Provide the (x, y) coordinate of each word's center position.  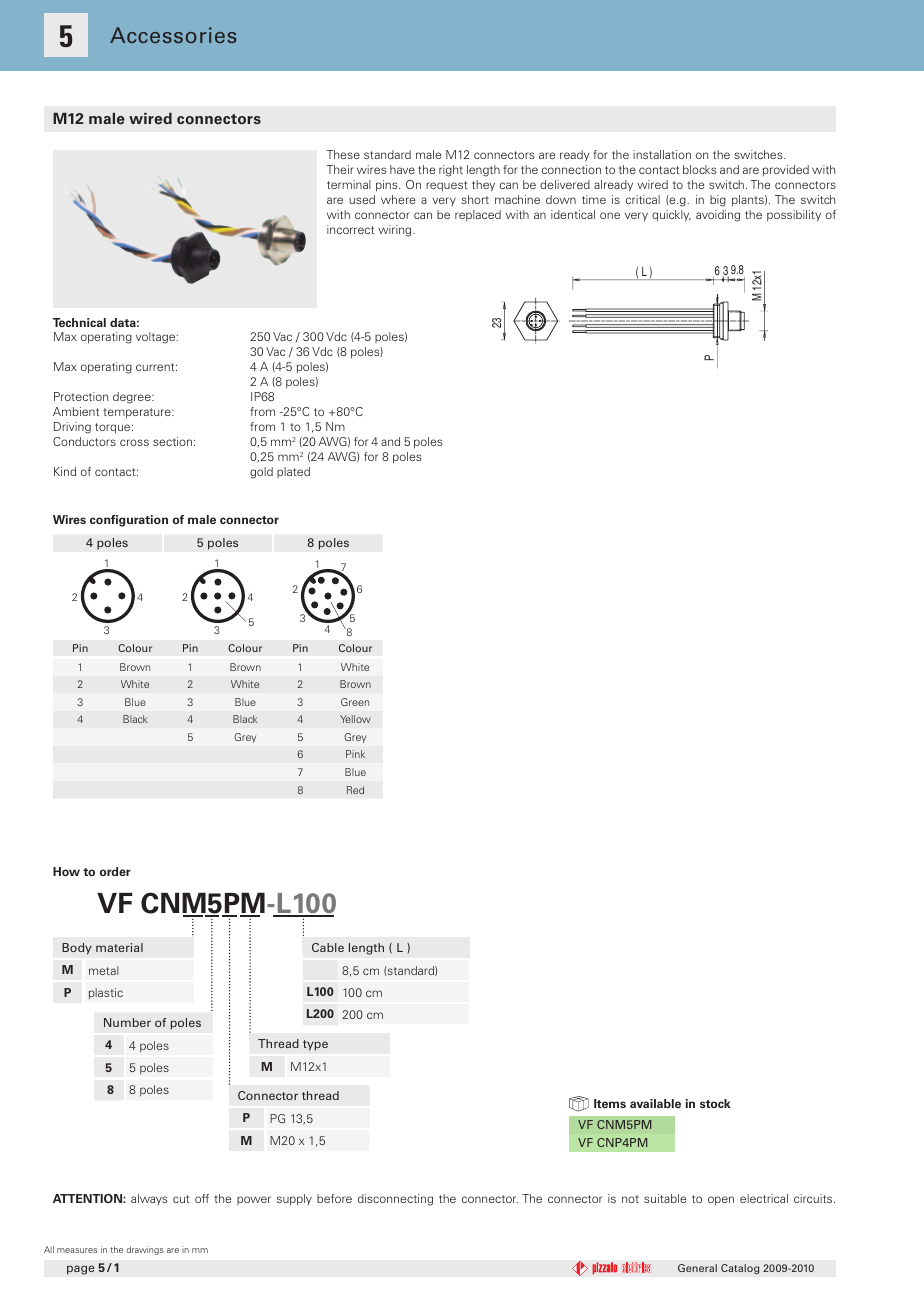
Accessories (173, 35)
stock (715, 1103)
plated (293, 472)
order (115, 871)
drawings (145, 1250)
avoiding (718, 216)
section (172, 441)
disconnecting (395, 1200)
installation (662, 154)
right (451, 171)
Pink (355, 754)
